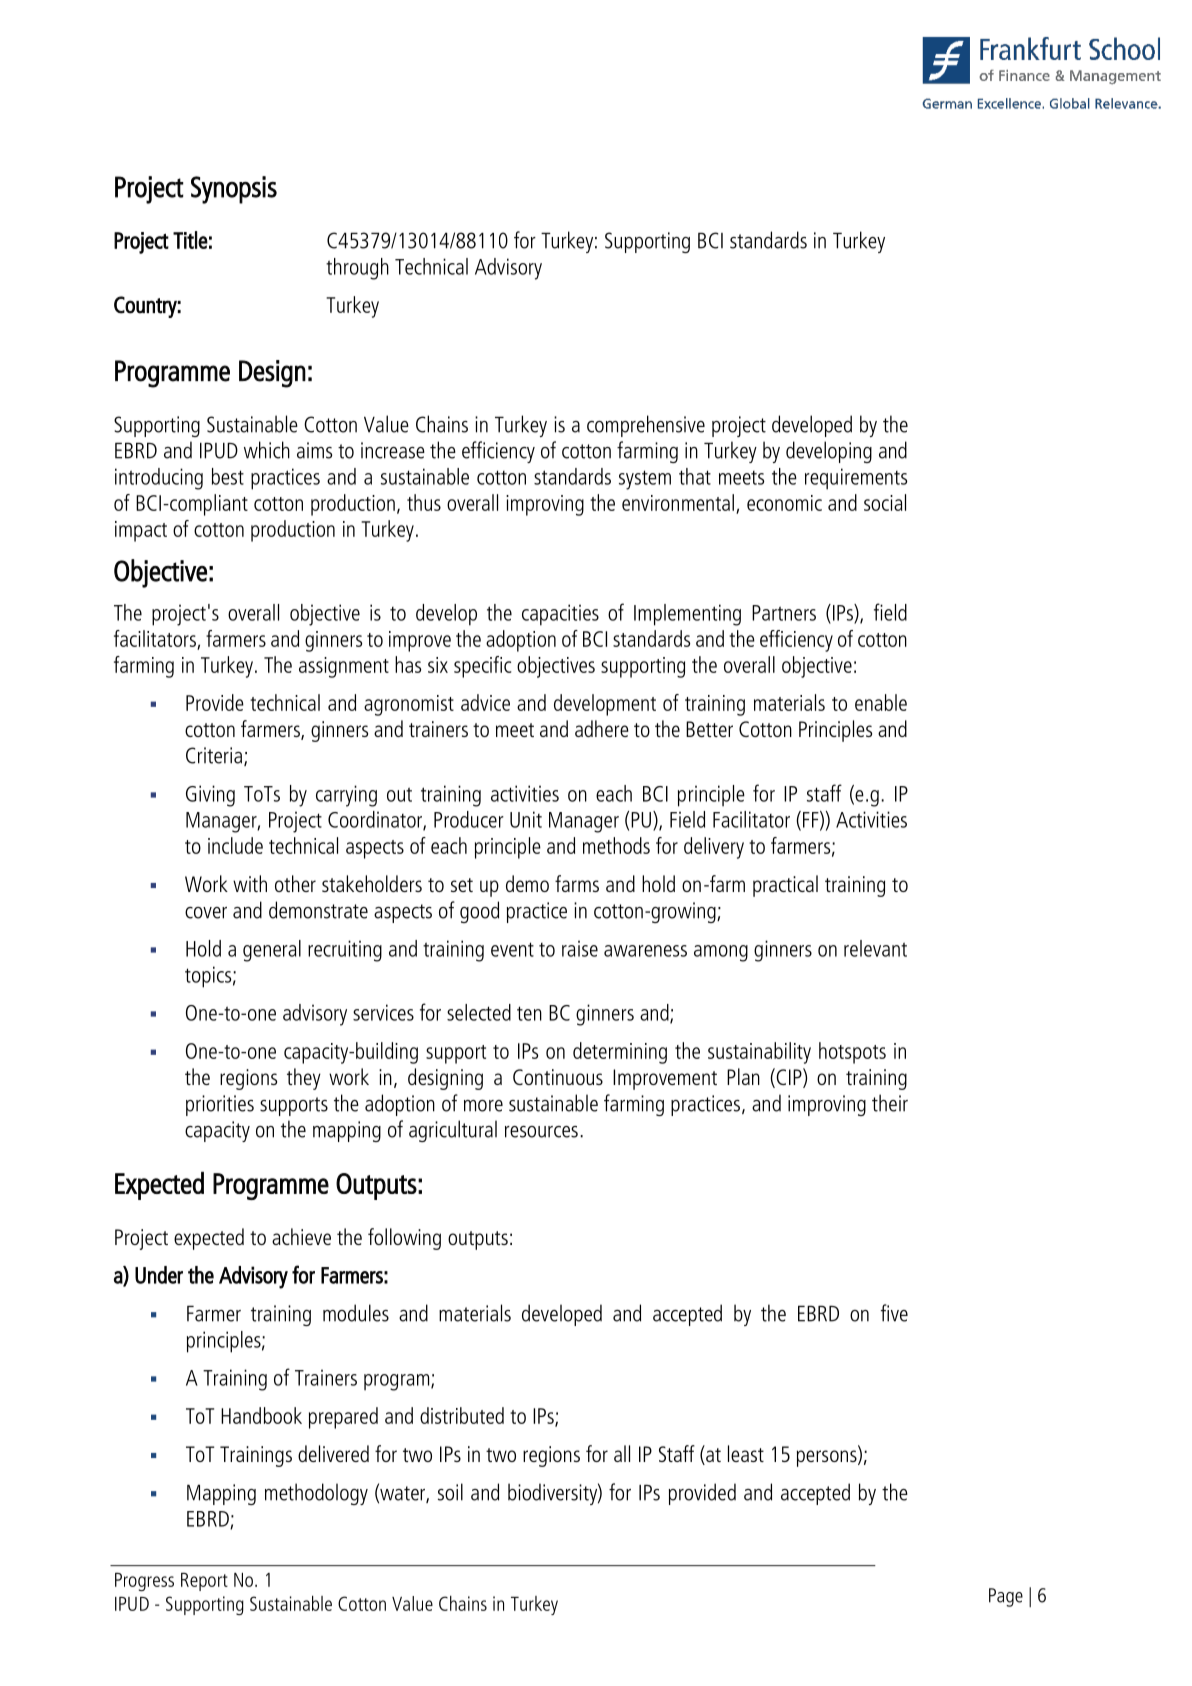 Image resolution: width=1192 pixels, height=1686 pixels. What do you see at coordinates (250, 883) in the document?
I see `with` at bounding box center [250, 883].
